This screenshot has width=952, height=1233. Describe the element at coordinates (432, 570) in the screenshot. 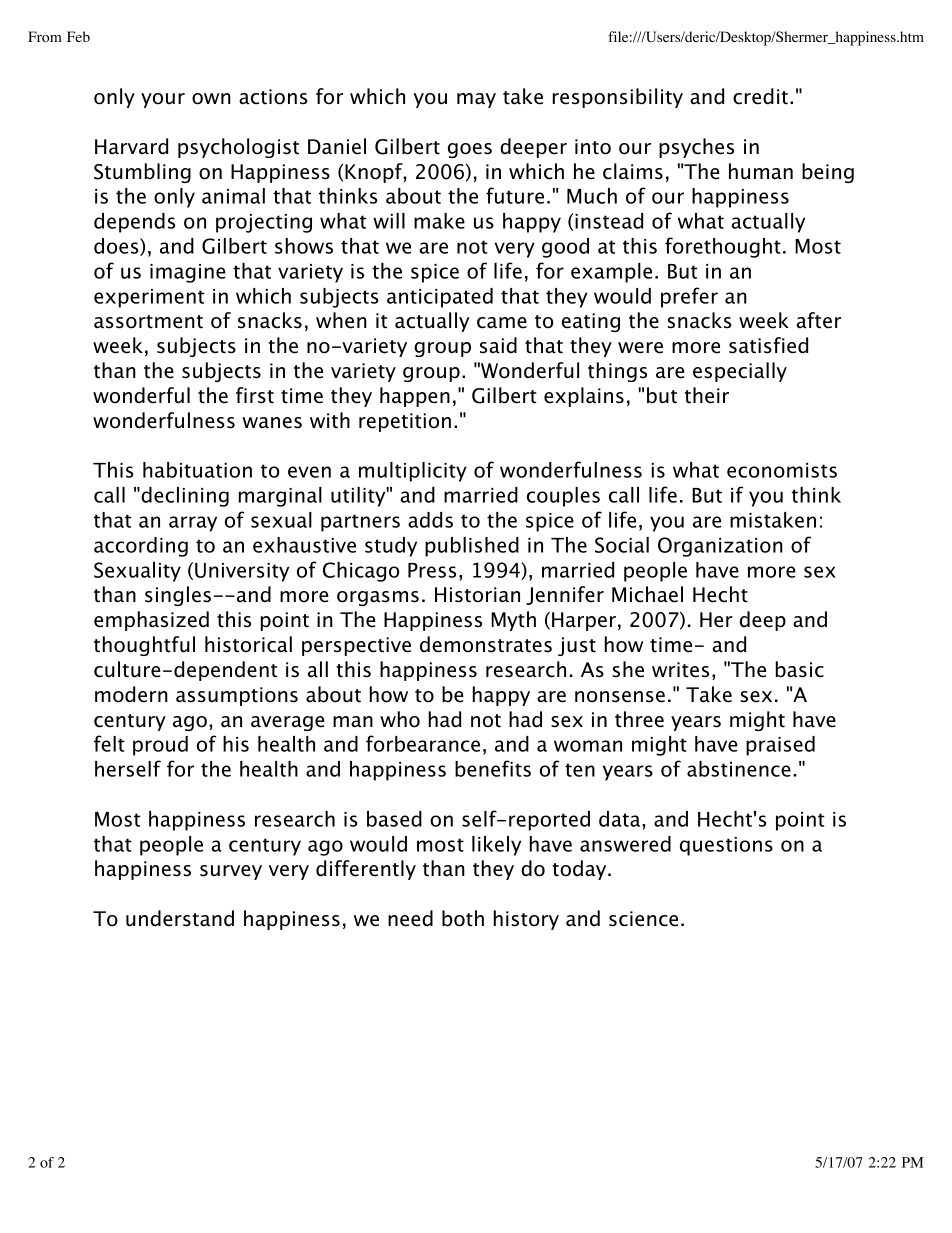

I see `Press` at that location.
